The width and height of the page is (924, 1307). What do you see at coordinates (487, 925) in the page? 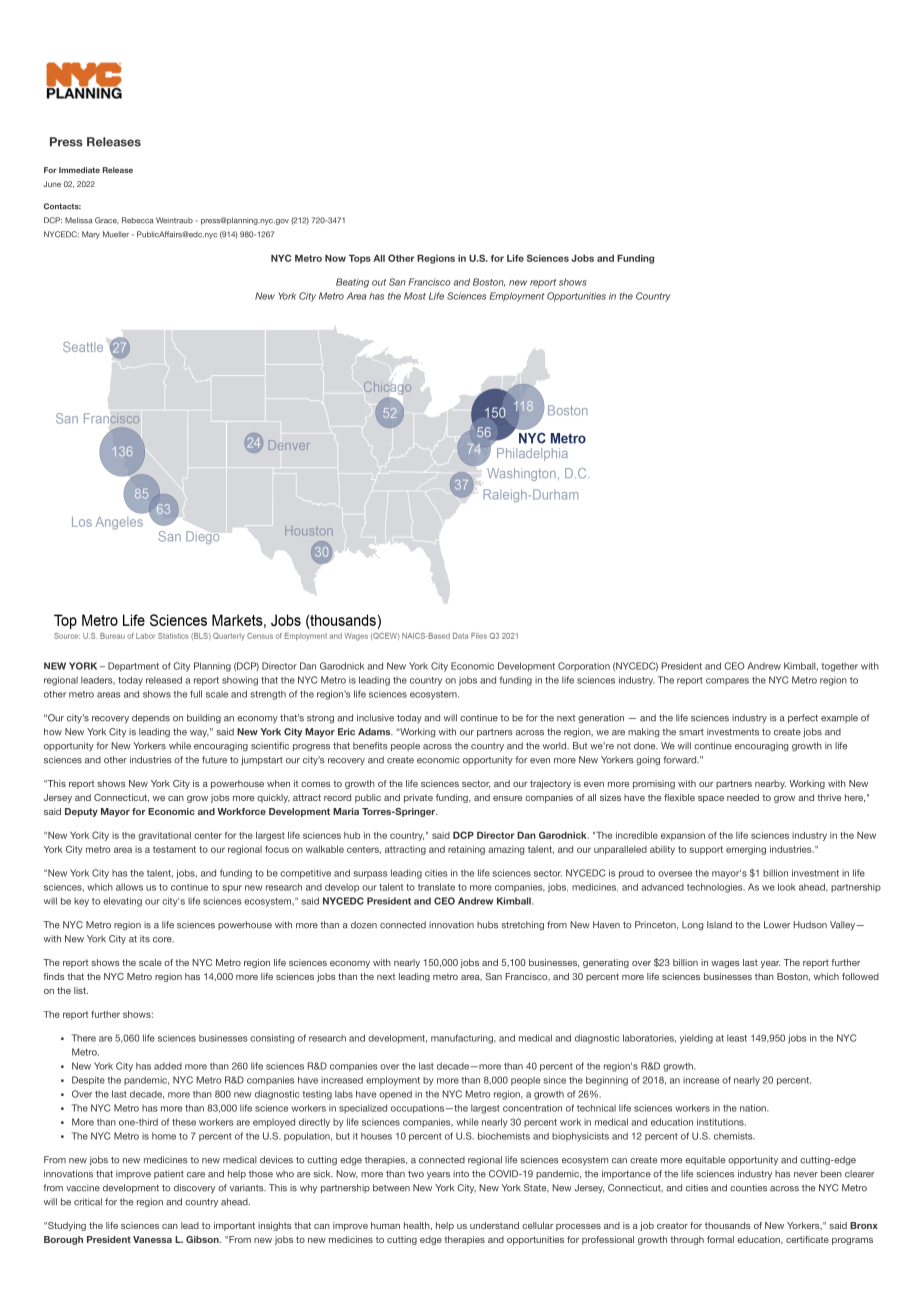
I see `hubs` at bounding box center [487, 925].
